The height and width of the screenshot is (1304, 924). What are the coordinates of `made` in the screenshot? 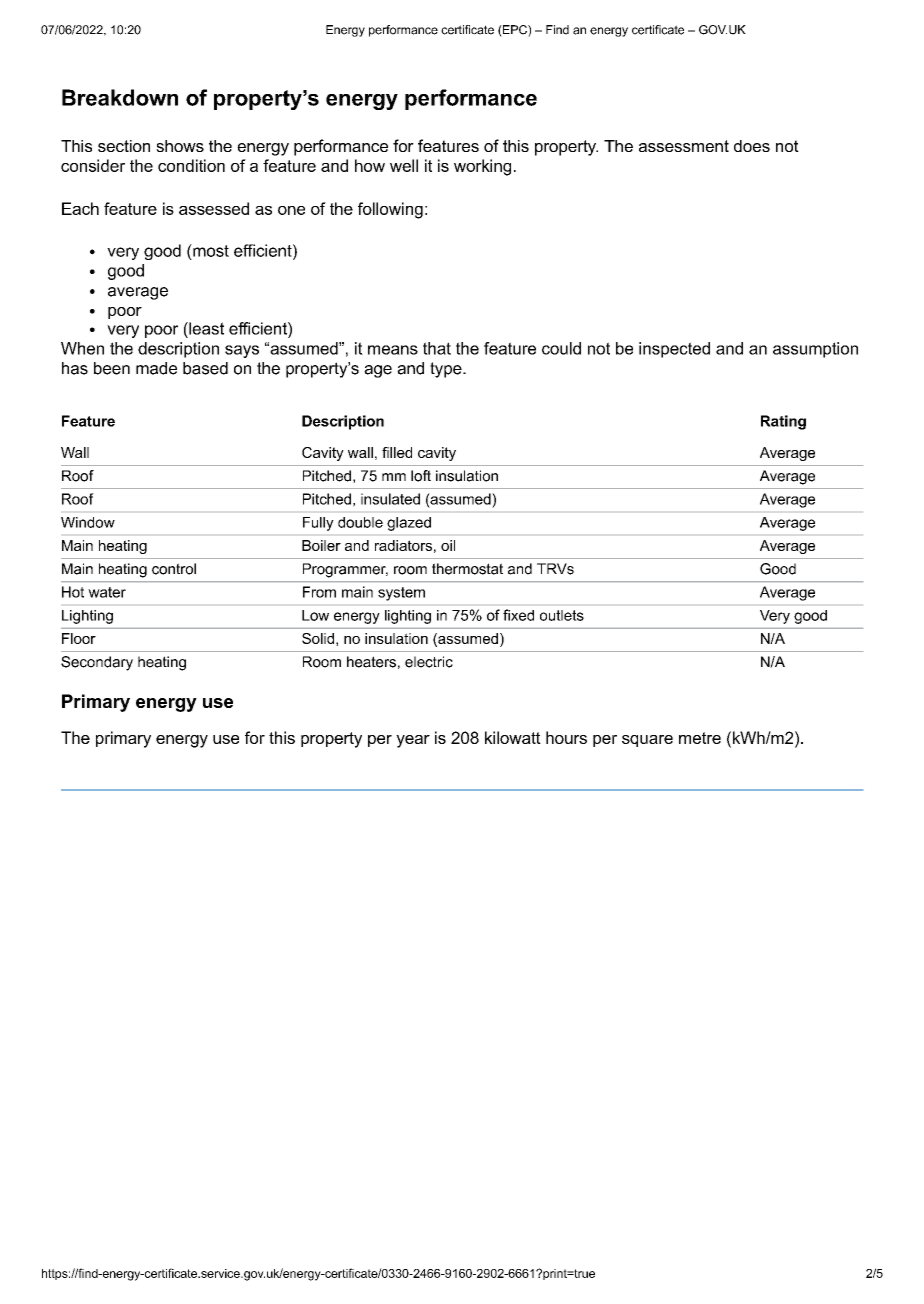 It's located at (156, 368).
